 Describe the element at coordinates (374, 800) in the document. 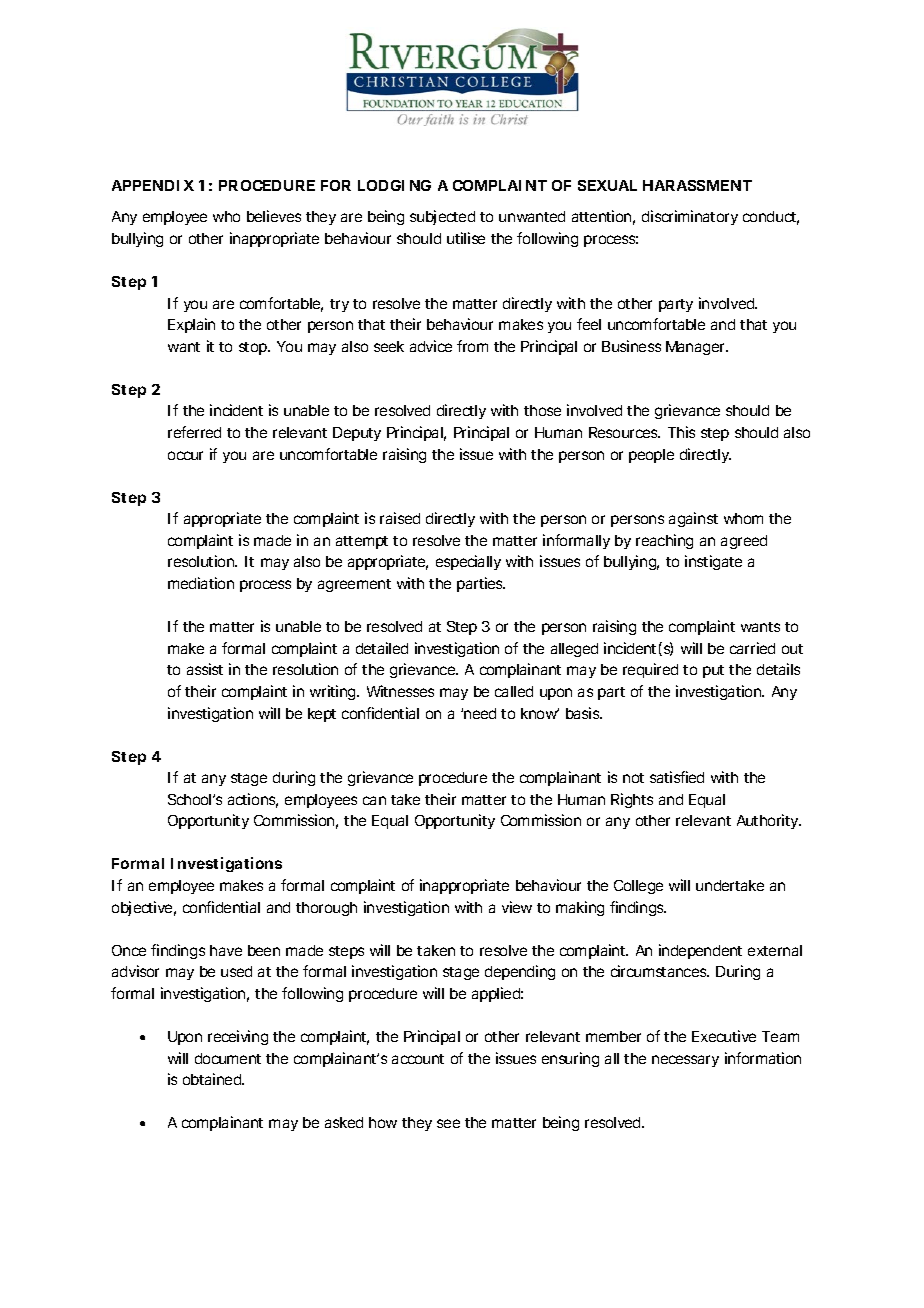

I see `can` at that location.
